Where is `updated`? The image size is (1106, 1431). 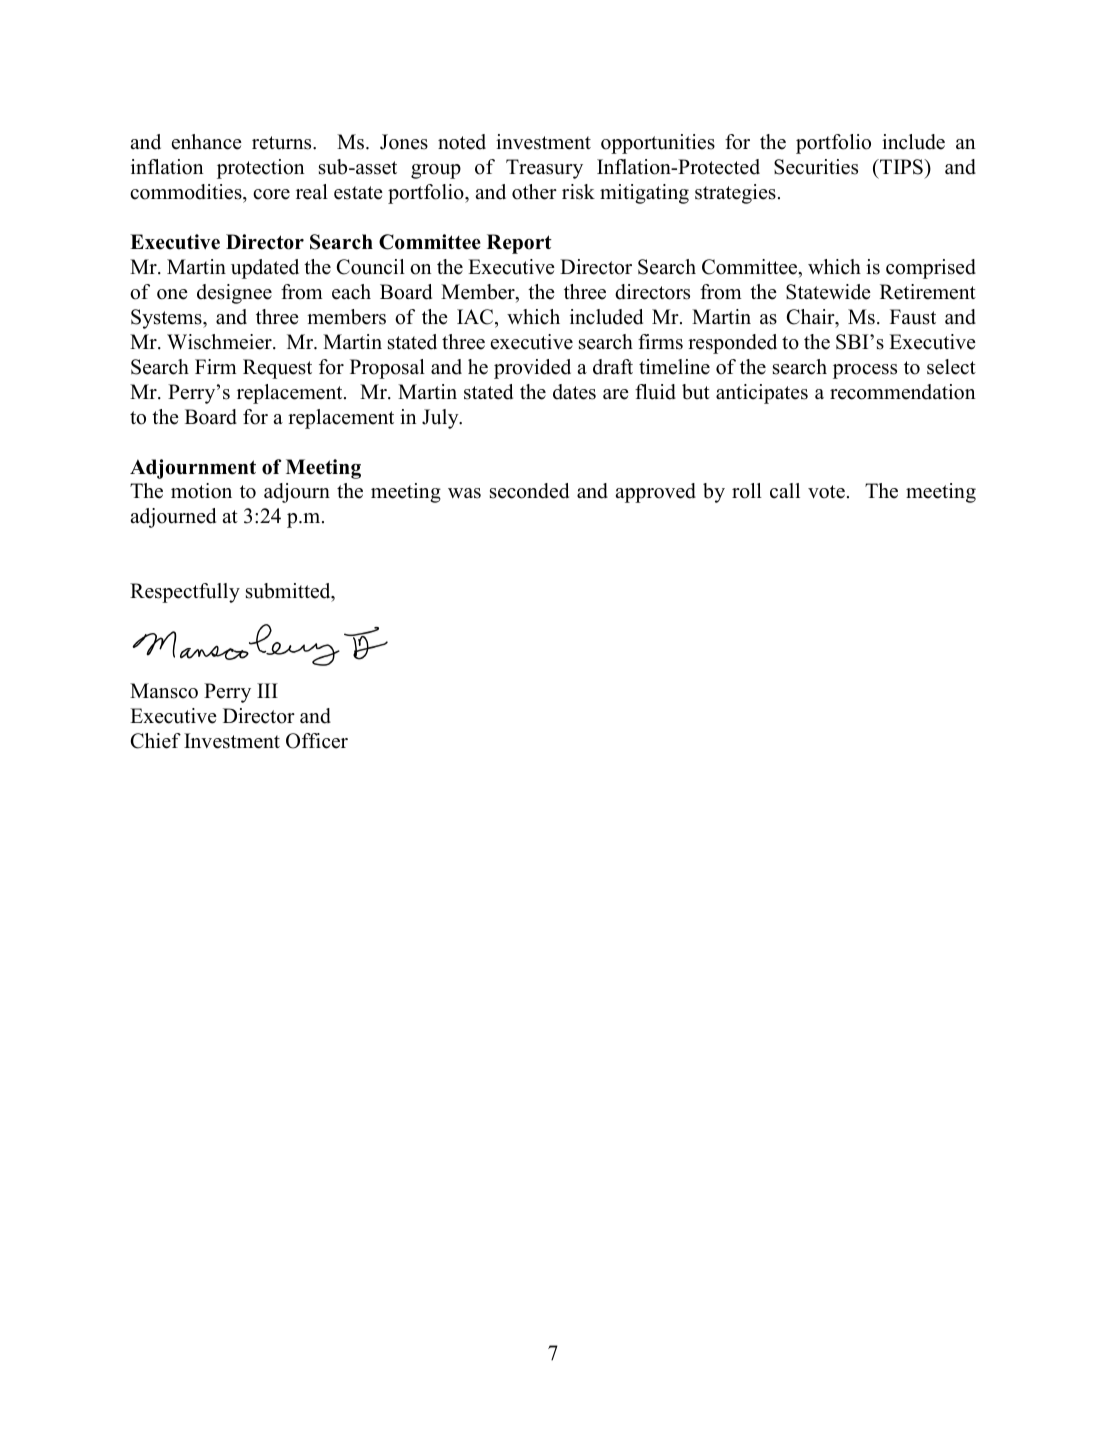
updated is located at coordinates (265, 269).
